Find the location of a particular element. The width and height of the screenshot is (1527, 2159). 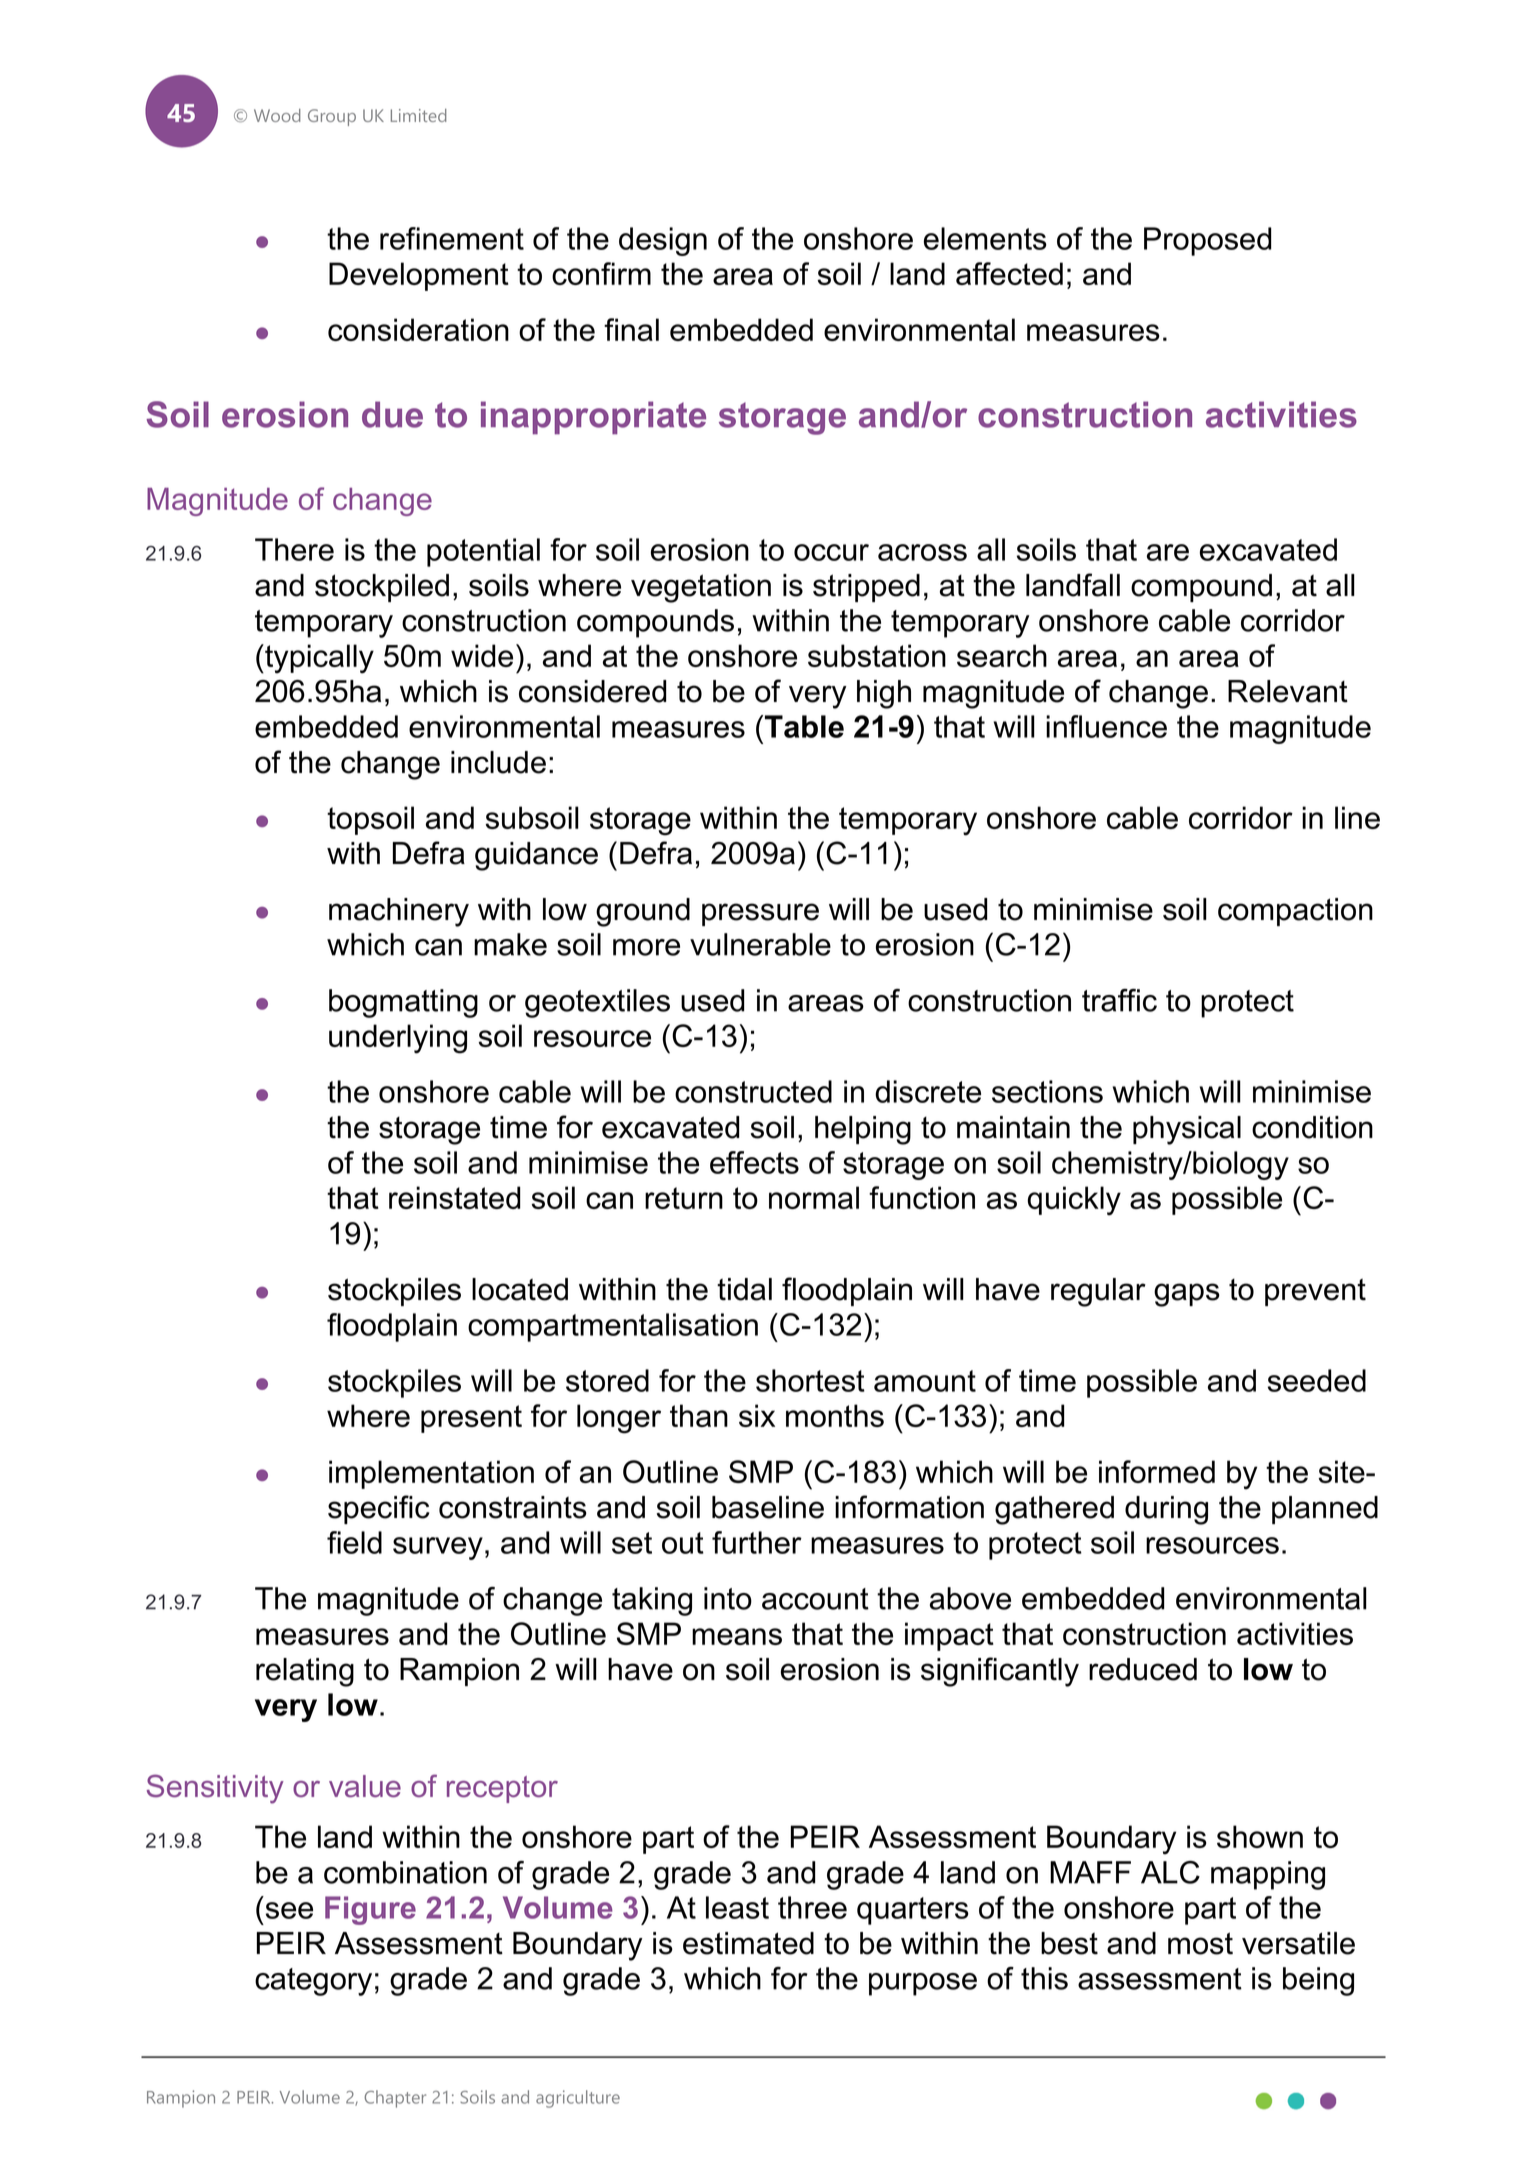

Proposed is located at coordinates (1207, 241).
